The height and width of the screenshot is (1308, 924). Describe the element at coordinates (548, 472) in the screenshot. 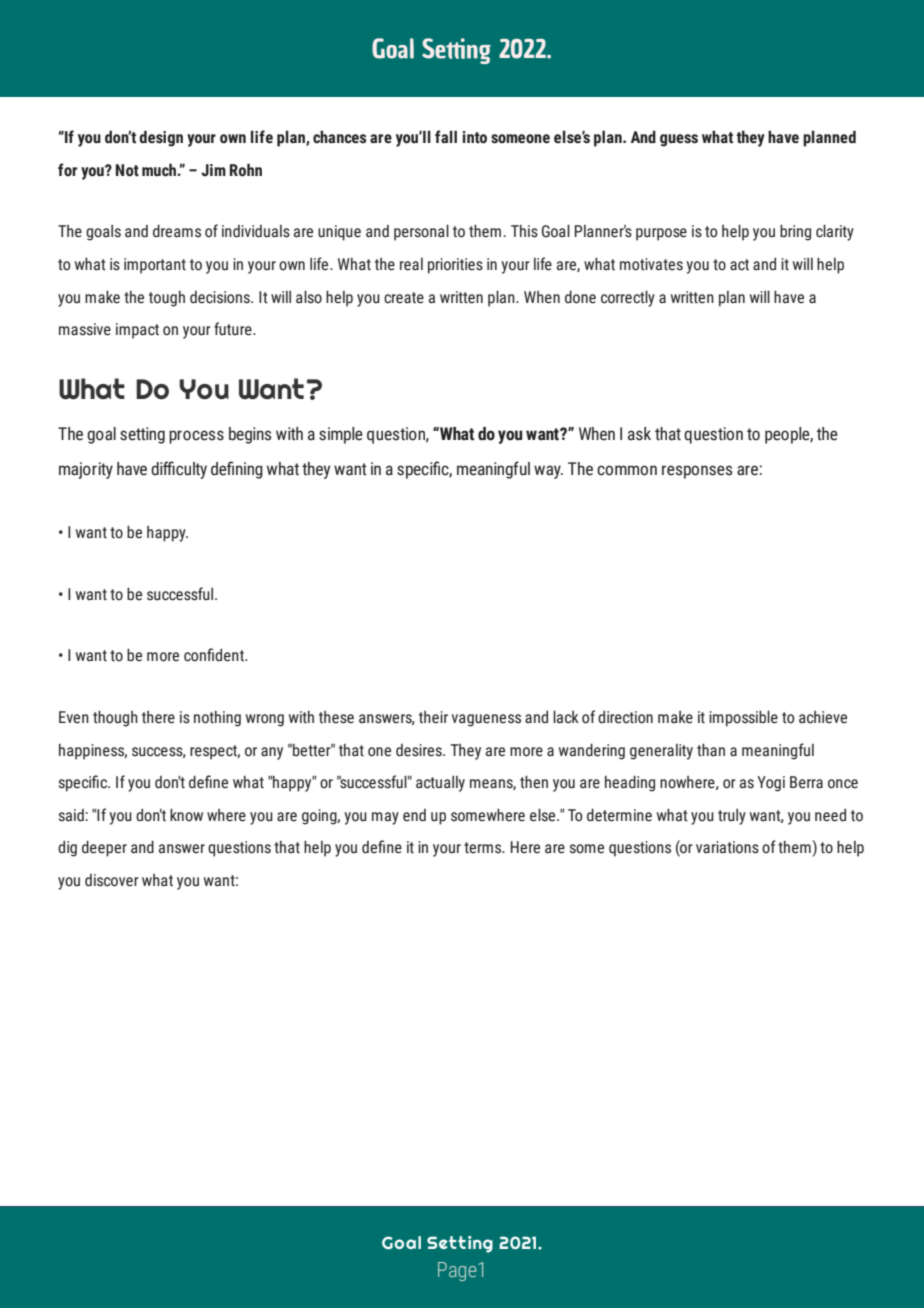

I see `way` at that location.
